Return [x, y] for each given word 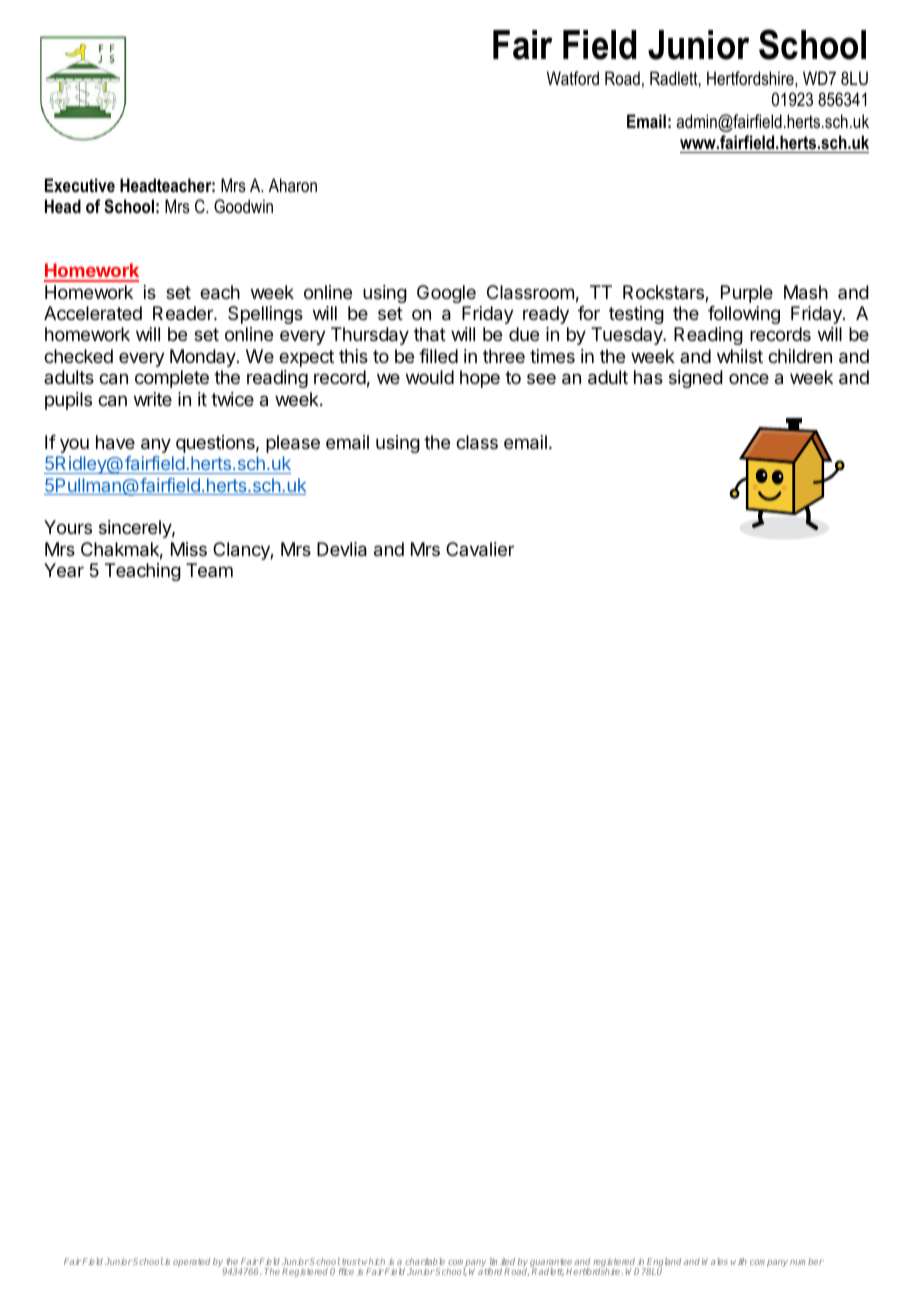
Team [209, 570]
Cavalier [480, 549]
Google [446, 294]
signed [696, 379]
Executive [80, 185]
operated [191, 1262]
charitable [425, 1261]
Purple [747, 294]
